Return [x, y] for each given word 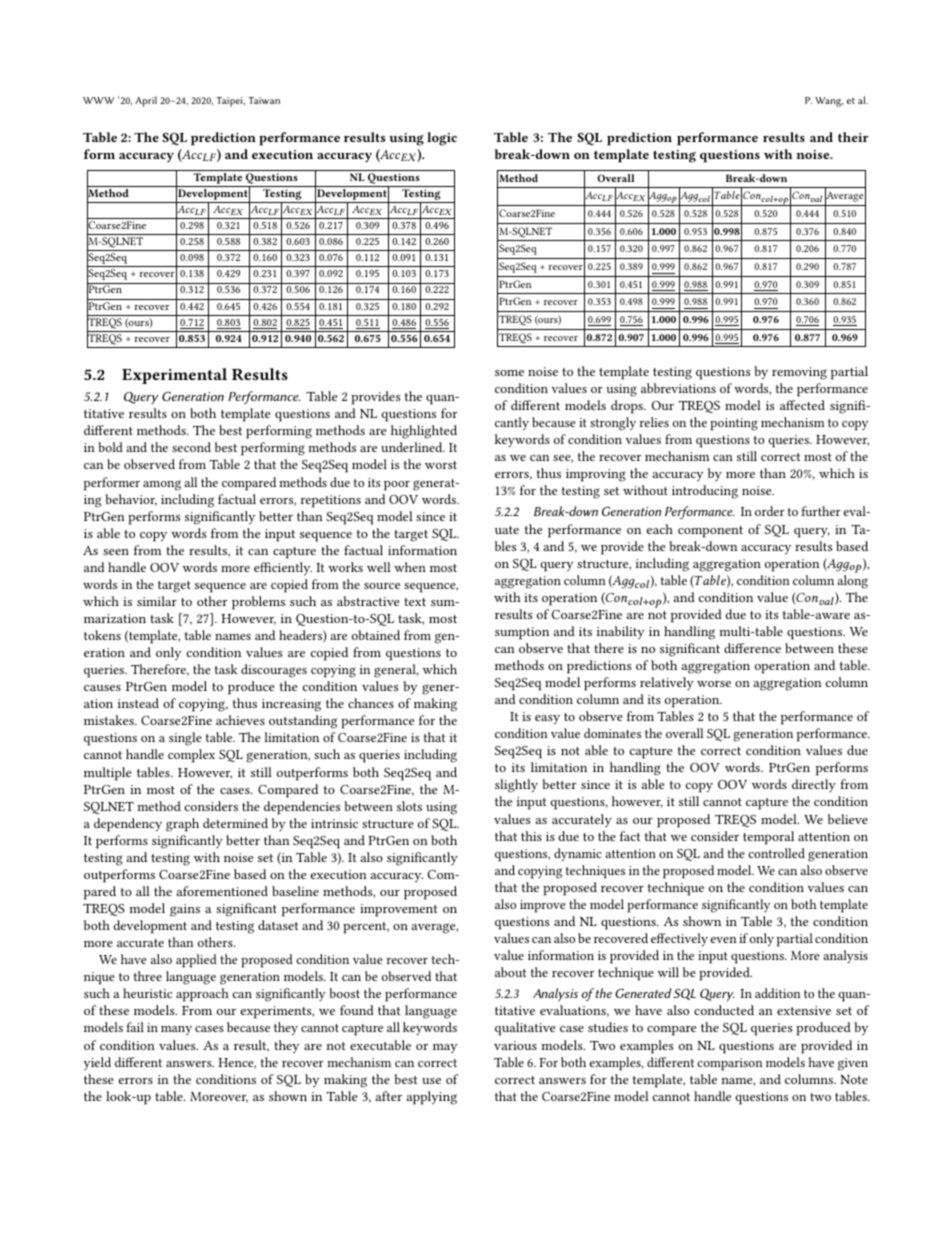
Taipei [230, 102]
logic [442, 139]
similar [157, 601]
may [445, 1048]
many [176, 1030]
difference [752, 648]
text [415, 602]
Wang [829, 102]
